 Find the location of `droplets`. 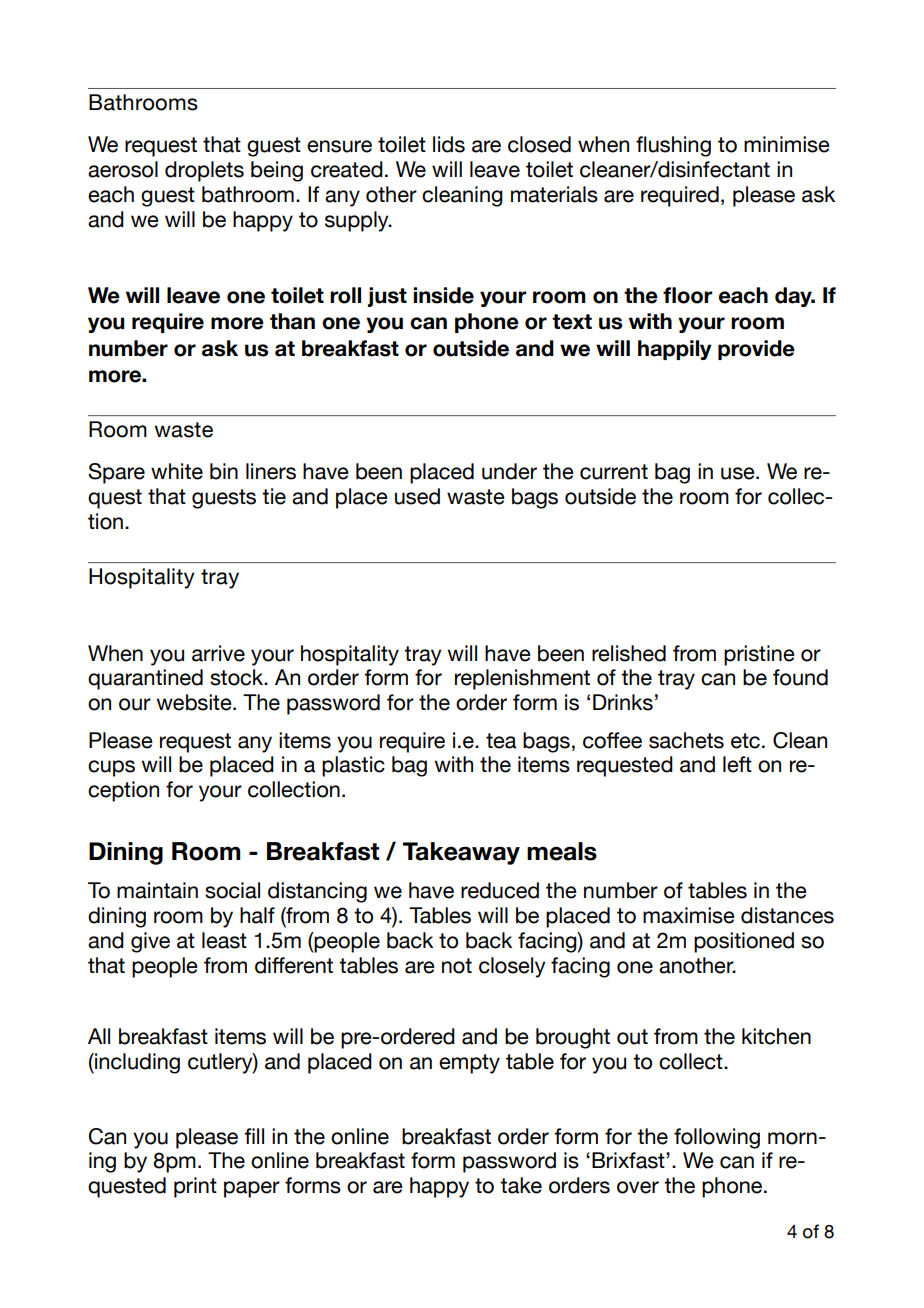

droplets is located at coordinates (204, 171).
